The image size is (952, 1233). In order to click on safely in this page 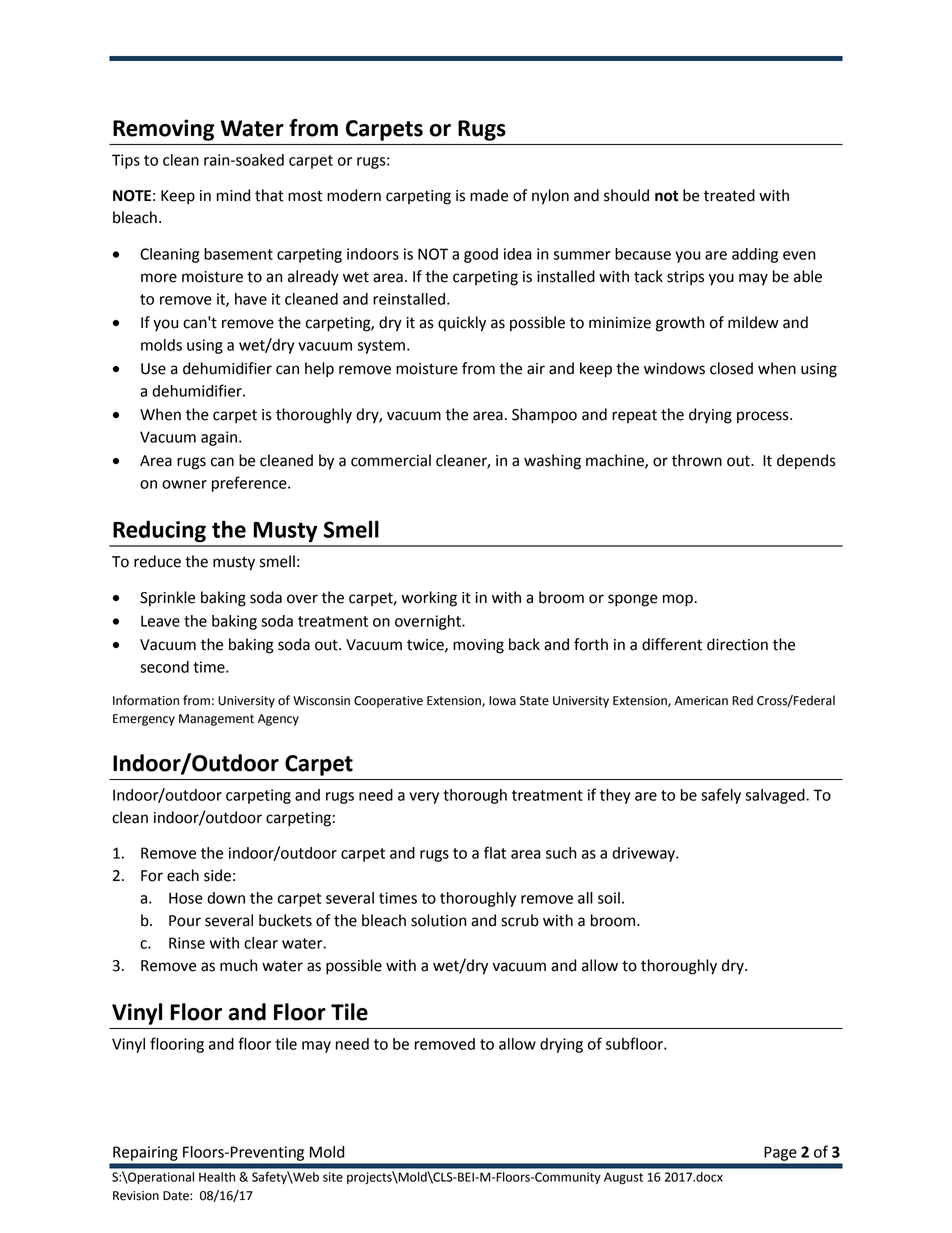, I will do `click(721, 796)`.
